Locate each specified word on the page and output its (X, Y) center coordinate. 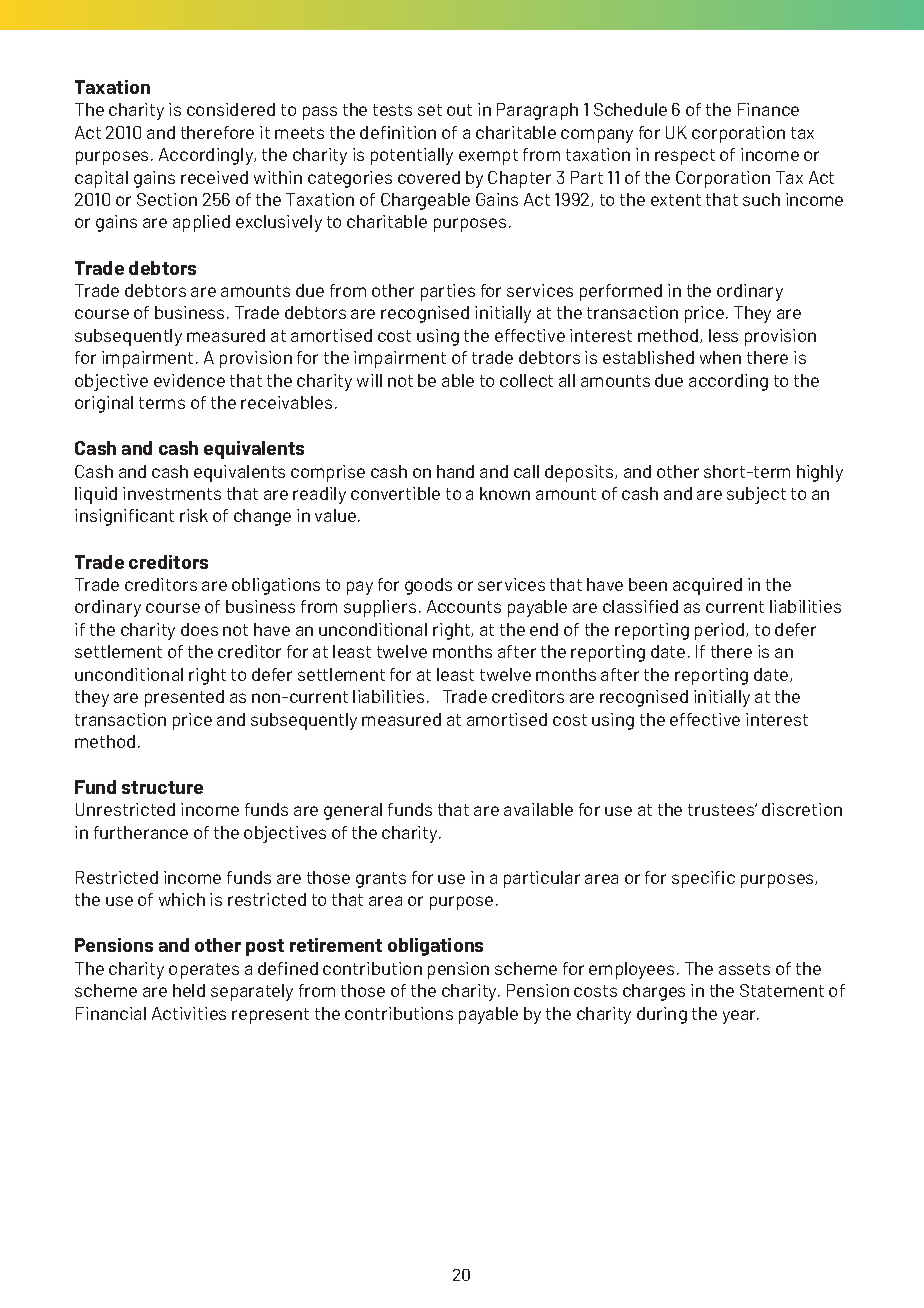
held (189, 990)
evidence (189, 380)
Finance (768, 109)
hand (455, 471)
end (544, 629)
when (720, 357)
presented (184, 698)
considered (231, 109)
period (721, 631)
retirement (336, 945)
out (459, 110)
